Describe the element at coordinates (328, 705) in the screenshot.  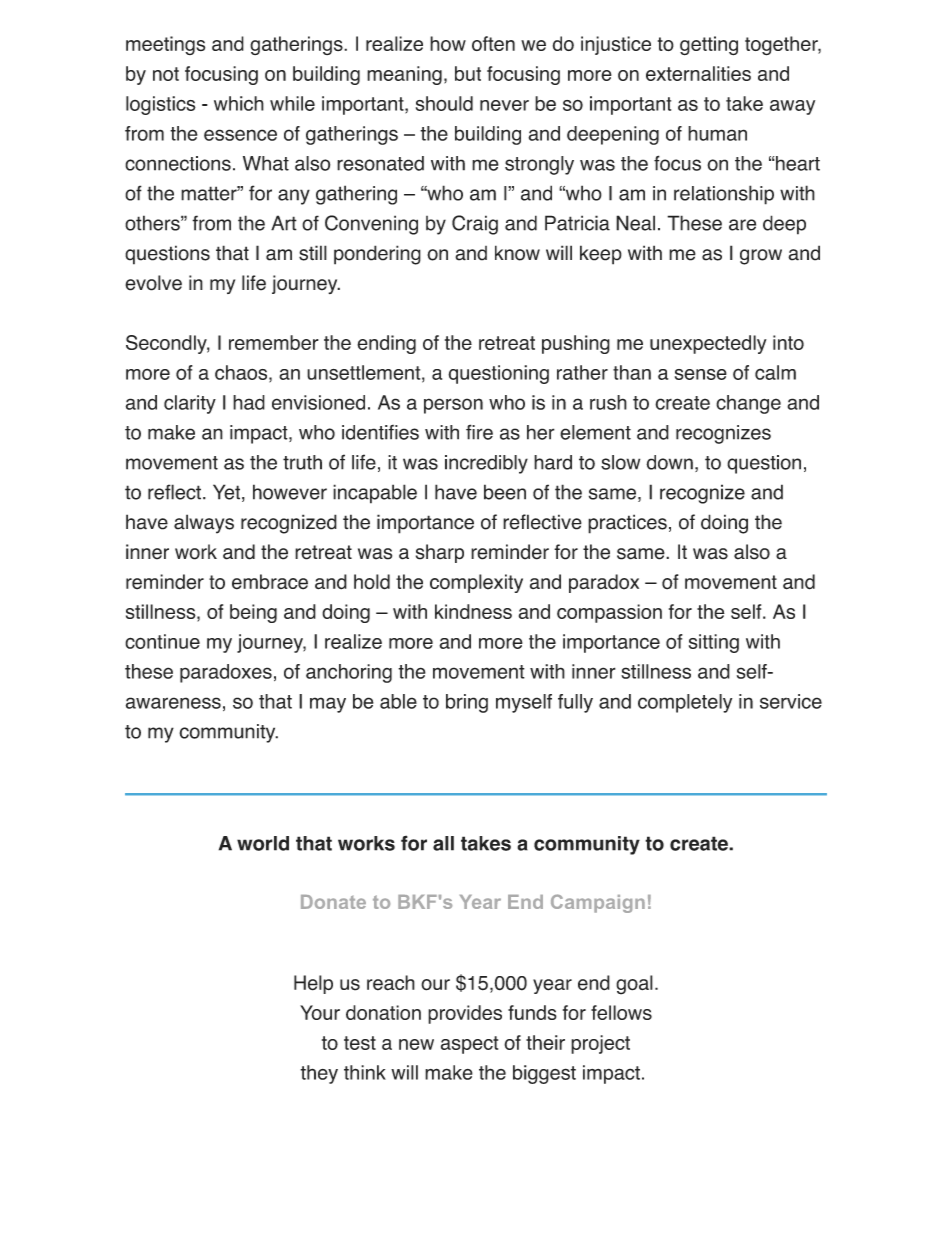
I see `may` at that location.
